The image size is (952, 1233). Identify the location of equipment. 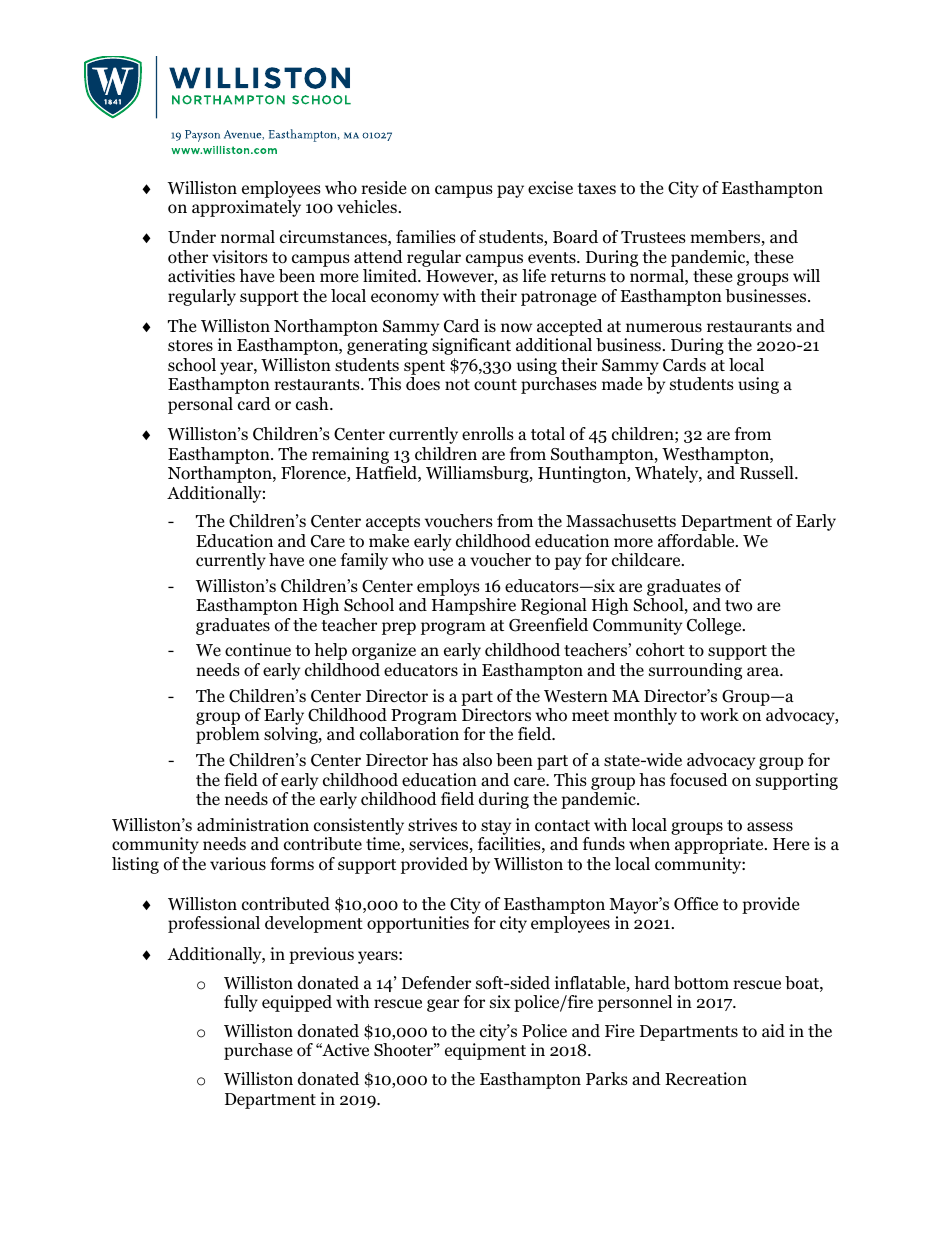
(485, 1051).
